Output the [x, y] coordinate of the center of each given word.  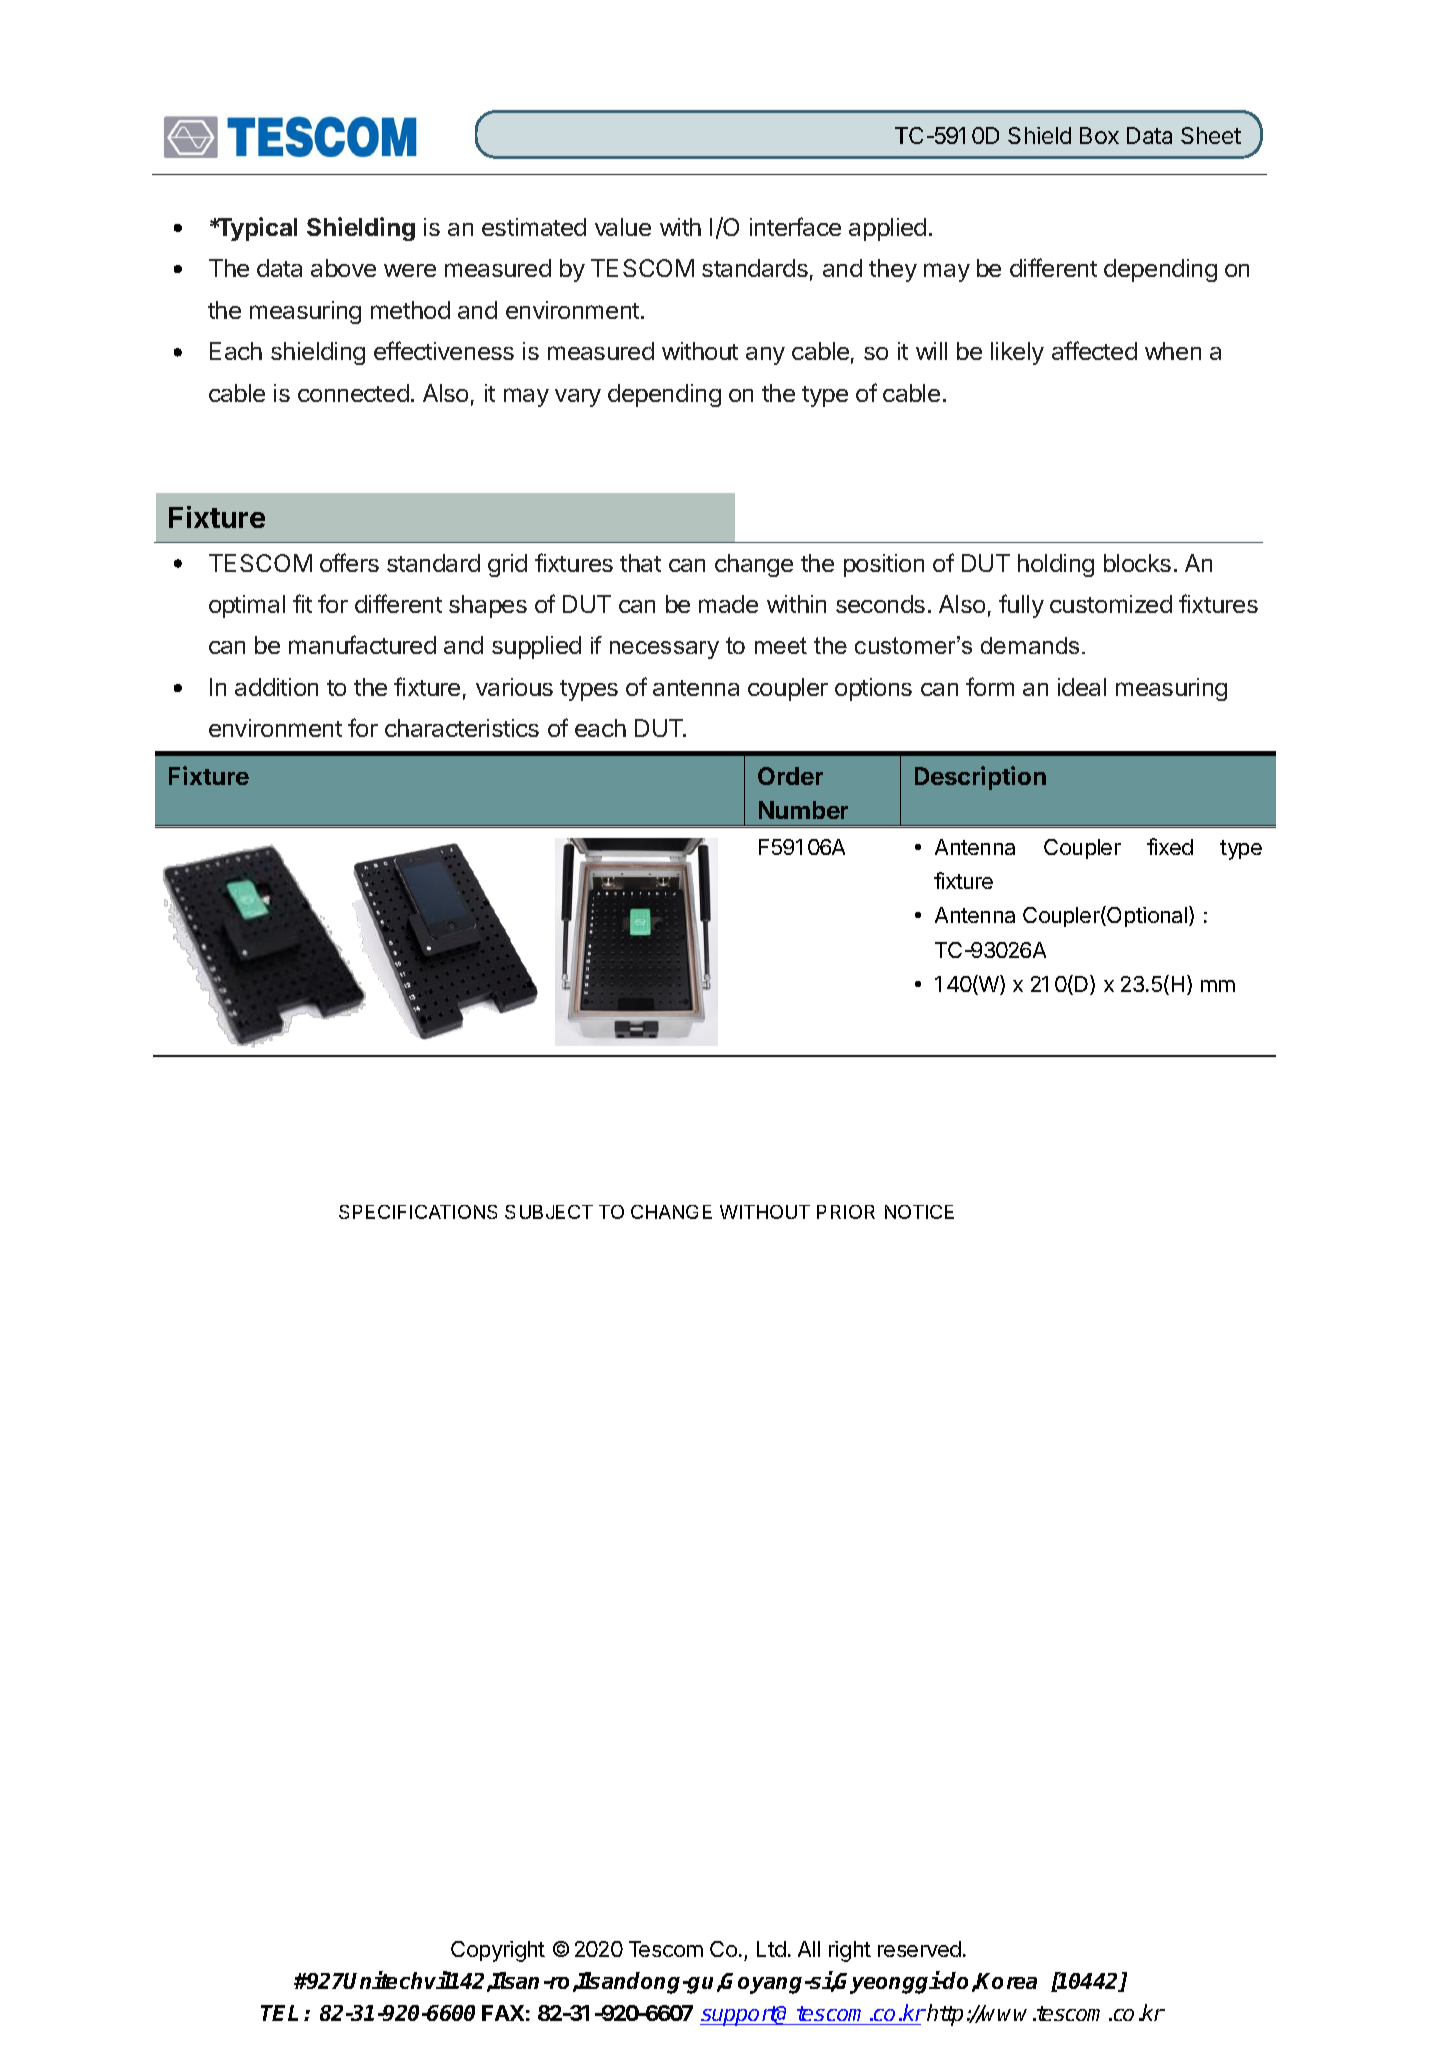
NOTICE [919, 1212]
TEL [279, 2013]
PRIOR [846, 1212]
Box [1099, 135]
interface [795, 226]
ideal [1082, 687]
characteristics [462, 728]
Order [790, 776]
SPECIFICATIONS [418, 1212]
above [343, 268]
